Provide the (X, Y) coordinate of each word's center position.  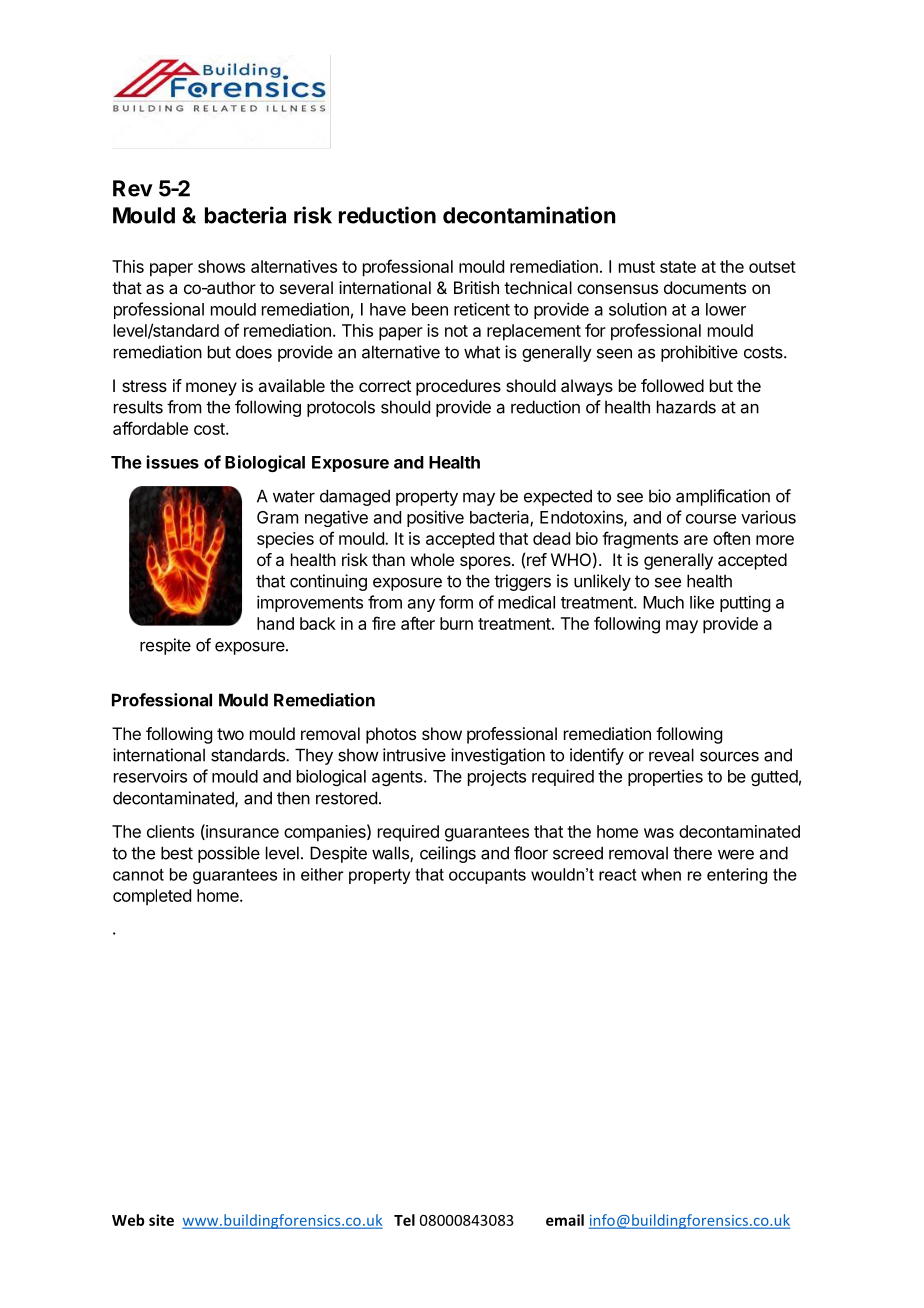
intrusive (414, 755)
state (678, 267)
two (230, 734)
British (476, 287)
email (565, 1220)
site (161, 1220)
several (306, 287)
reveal (671, 755)
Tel (404, 1220)
